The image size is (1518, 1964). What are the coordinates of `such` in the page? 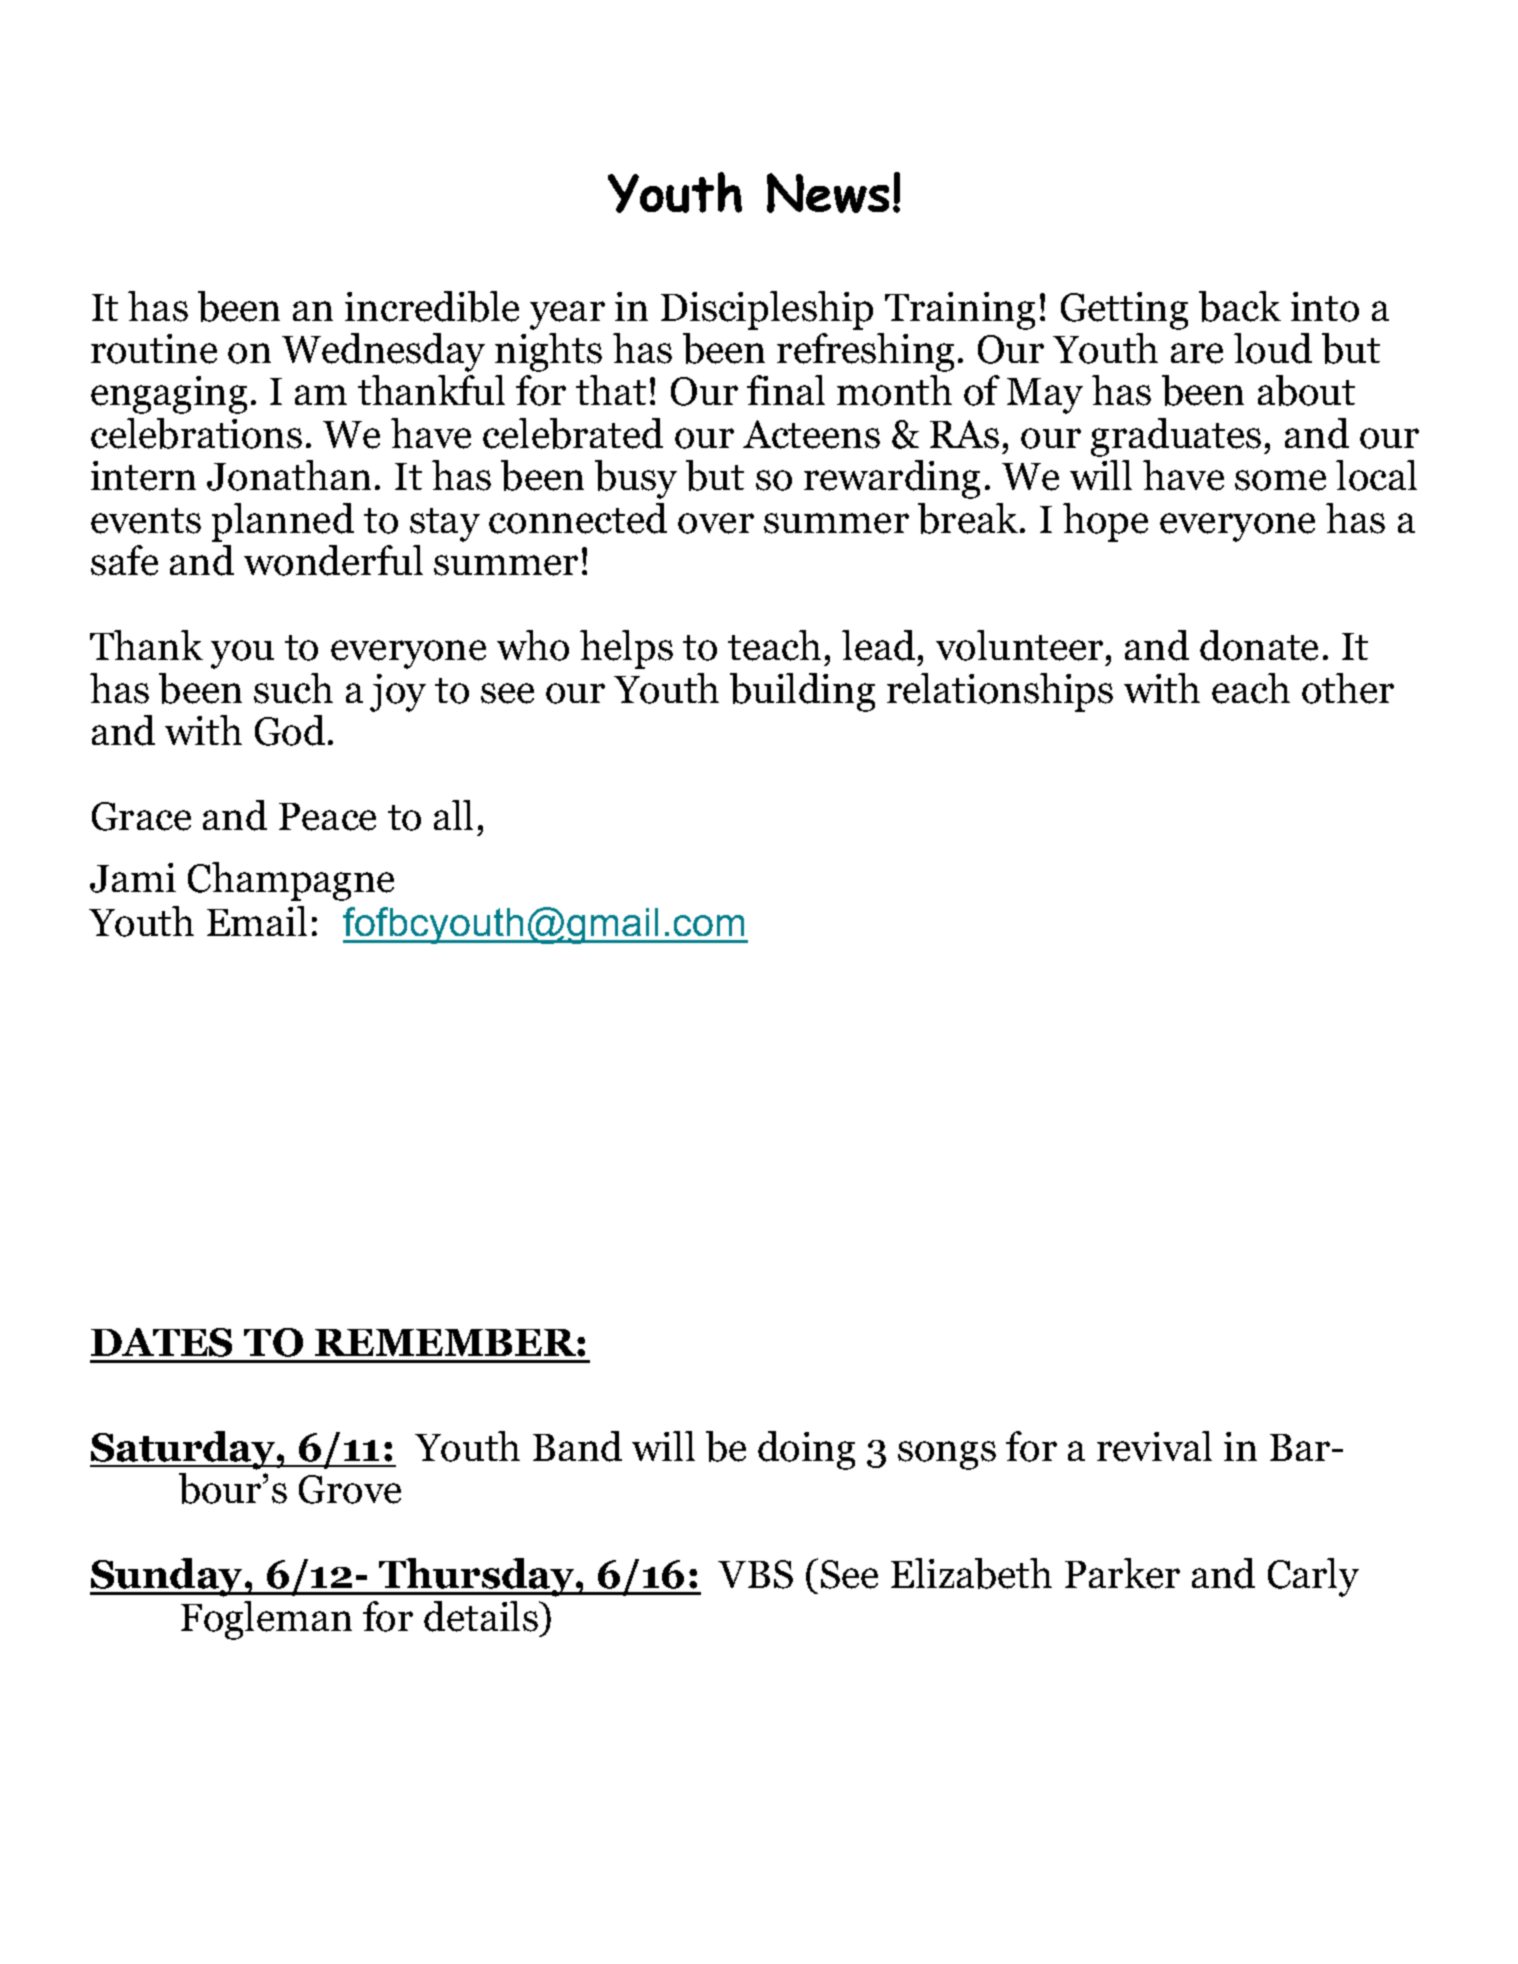 It's located at (293, 688).
